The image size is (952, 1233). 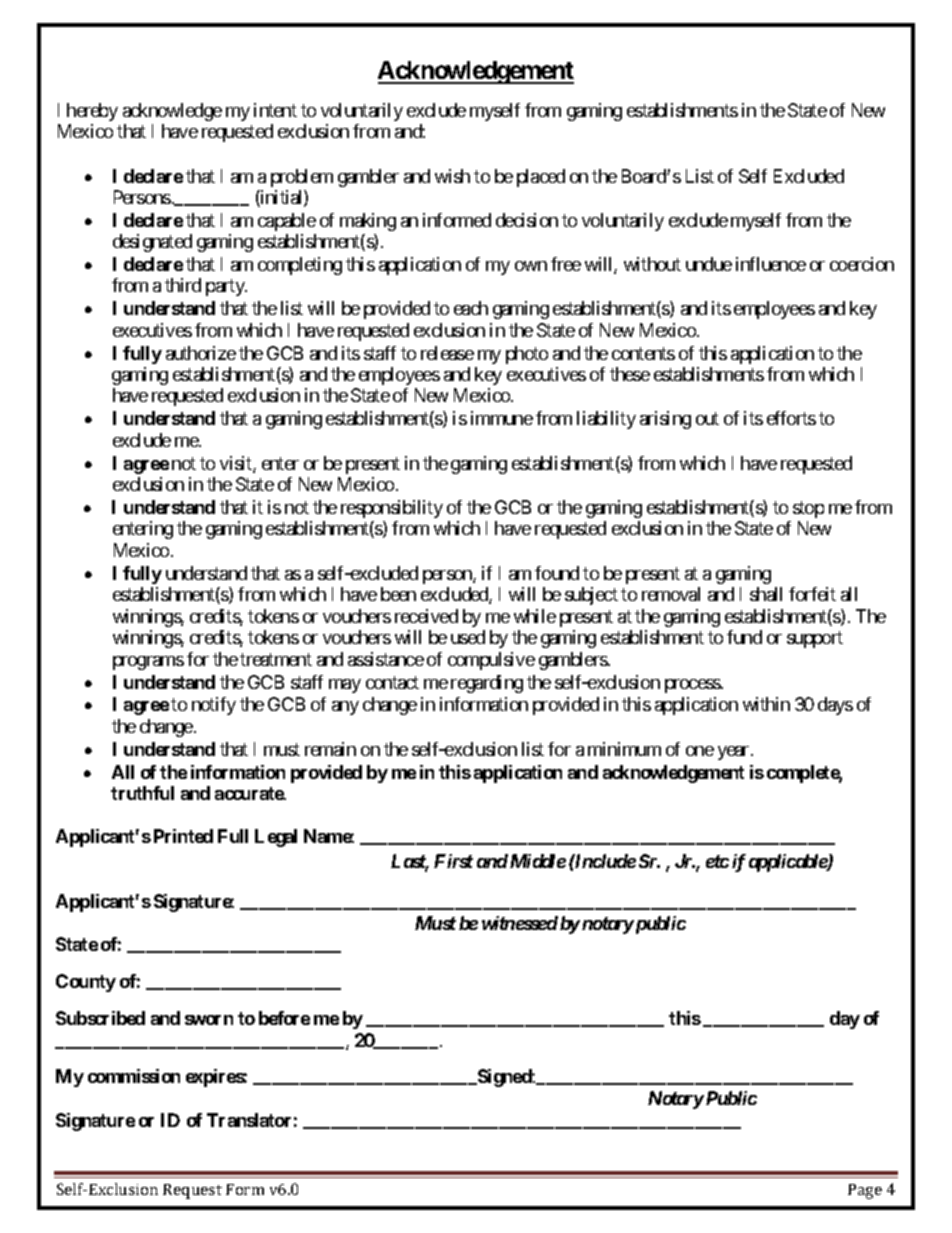 I want to click on hereby, so click(x=92, y=112).
